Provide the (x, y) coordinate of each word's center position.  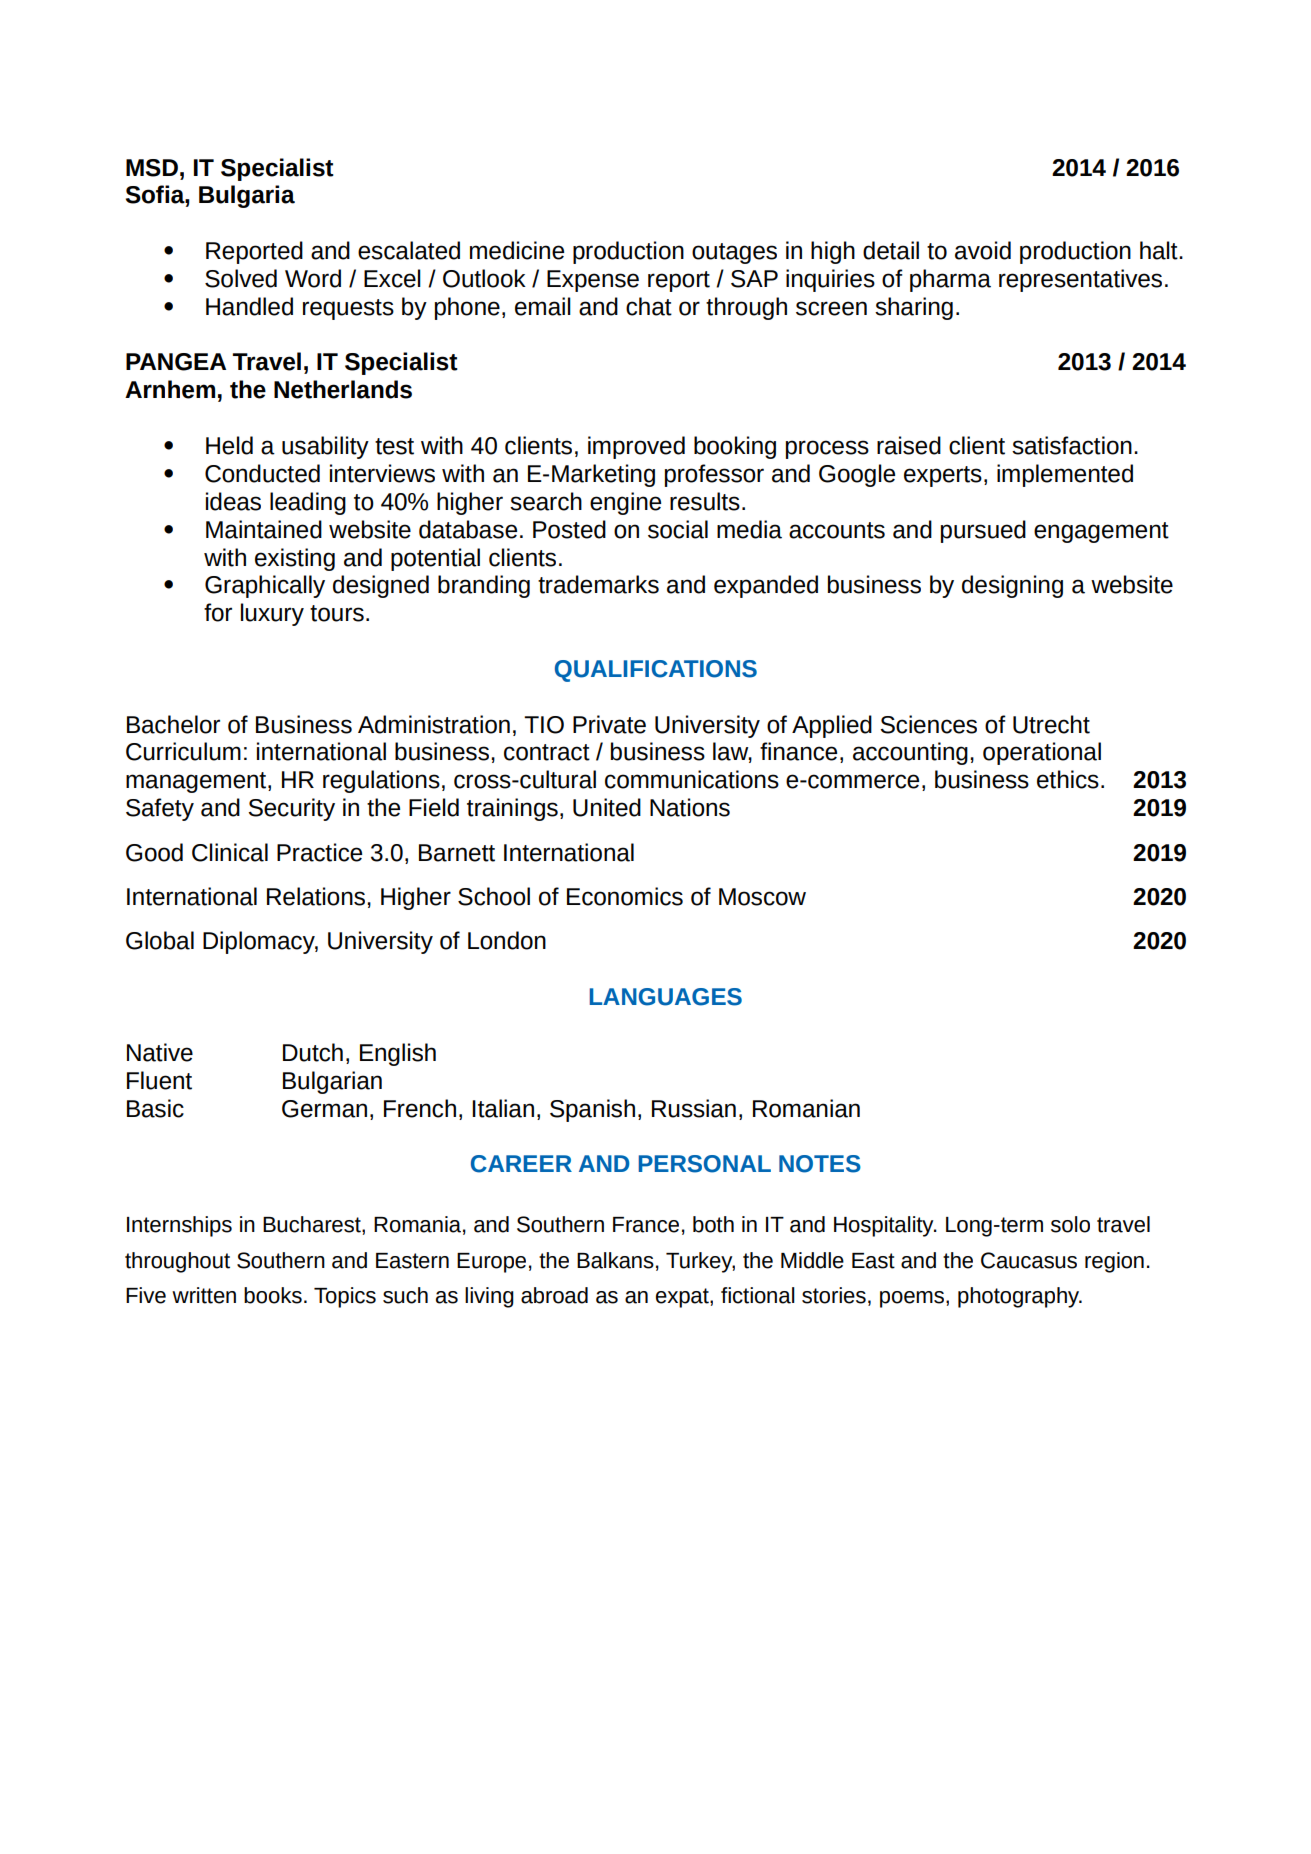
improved (636, 447)
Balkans (615, 1260)
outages (734, 253)
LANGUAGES (666, 997)
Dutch (313, 1052)
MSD (152, 168)
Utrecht (1051, 724)
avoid (983, 250)
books (273, 1295)
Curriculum (183, 751)
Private (609, 724)
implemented (1065, 475)
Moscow (762, 897)
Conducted (262, 473)
